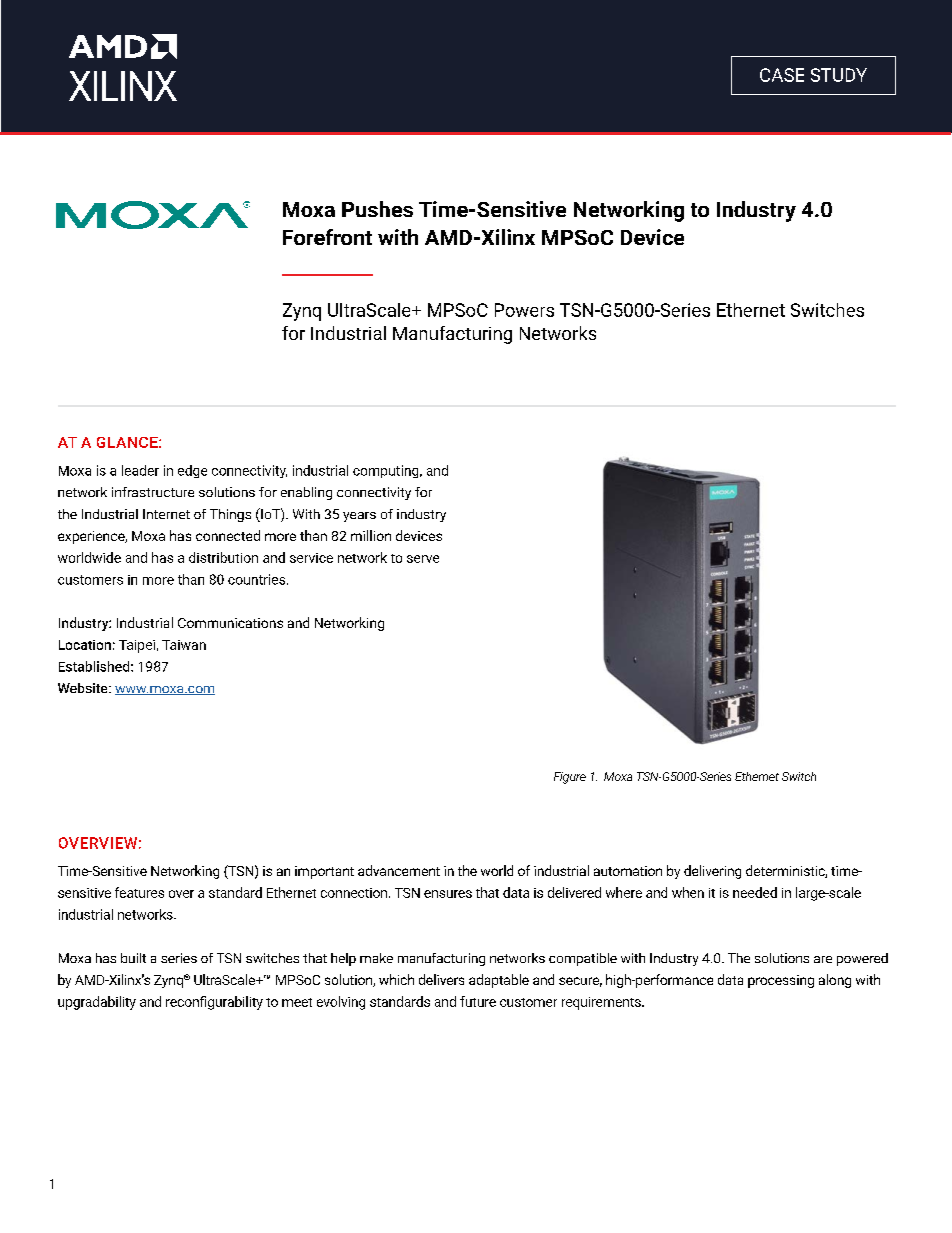 Image resolution: width=952 pixels, height=1233 pixels. Describe the element at coordinates (570, 778) in the page. I see `Figure` at that location.
